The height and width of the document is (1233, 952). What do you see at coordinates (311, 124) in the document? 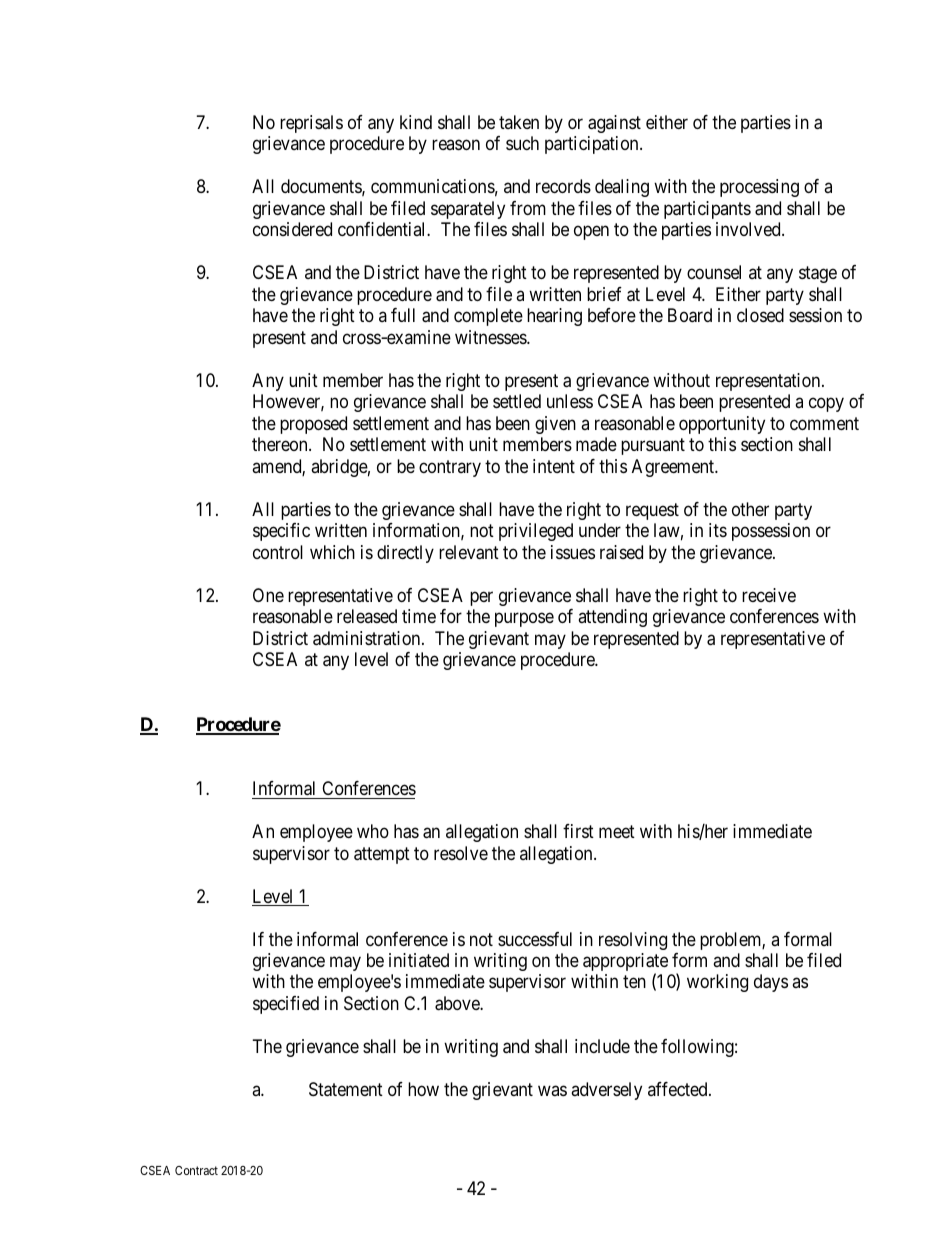
I see `reprisals` at bounding box center [311, 124].
